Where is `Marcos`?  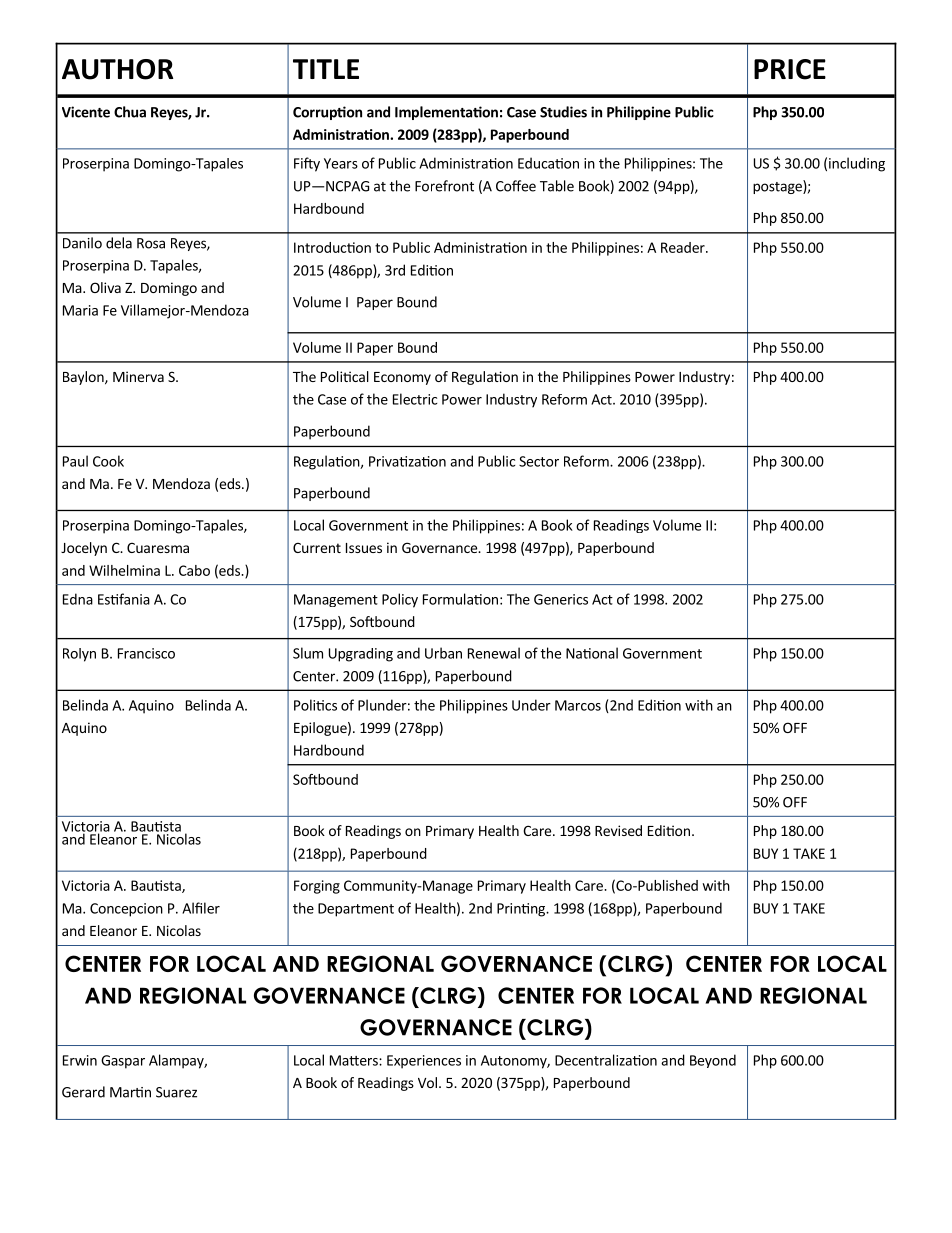 Marcos is located at coordinates (578, 705).
